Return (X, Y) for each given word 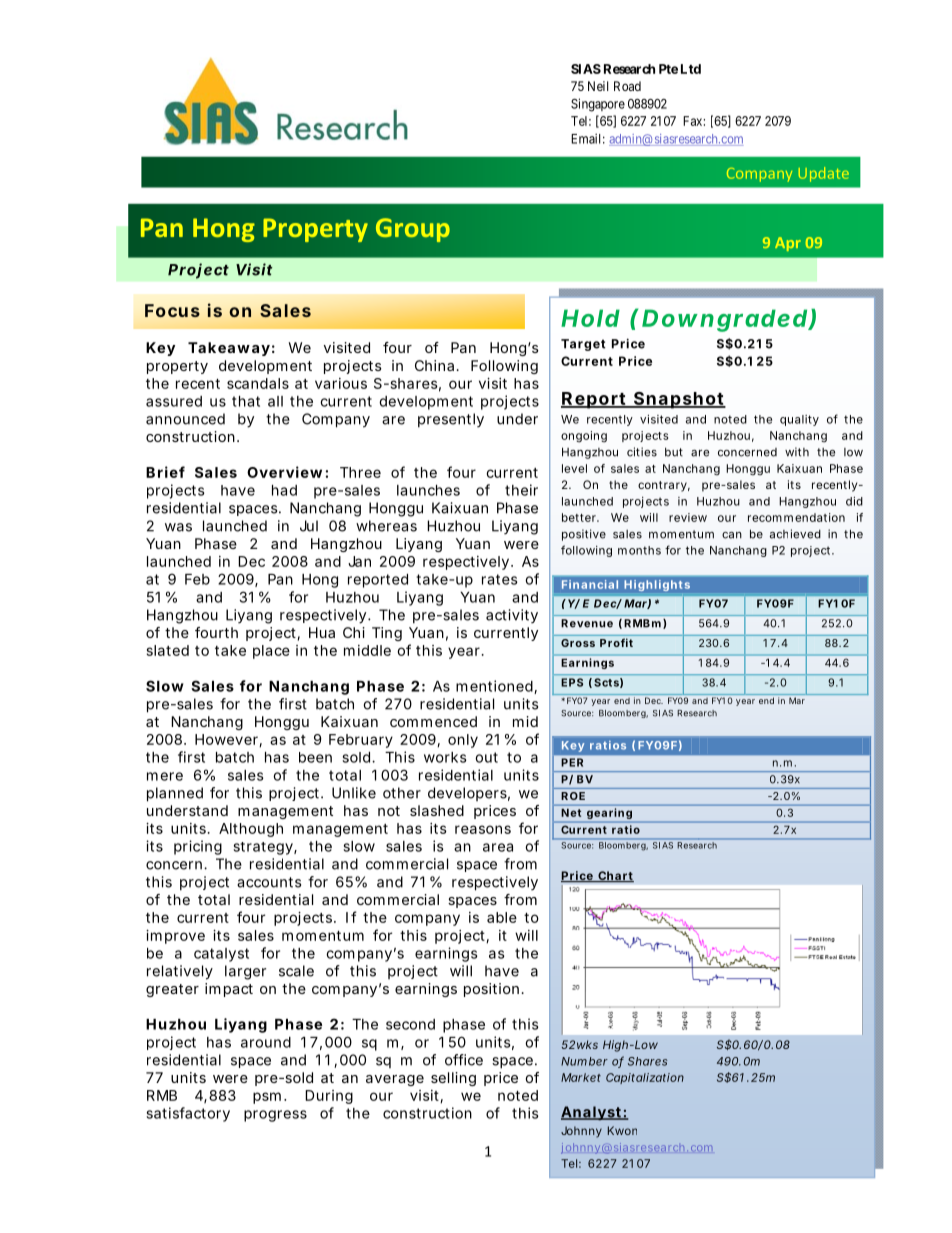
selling (453, 1079)
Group (413, 230)
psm (267, 1098)
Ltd (691, 69)
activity (512, 616)
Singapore (598, 105)
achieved (795, 534)
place (271, 652)
